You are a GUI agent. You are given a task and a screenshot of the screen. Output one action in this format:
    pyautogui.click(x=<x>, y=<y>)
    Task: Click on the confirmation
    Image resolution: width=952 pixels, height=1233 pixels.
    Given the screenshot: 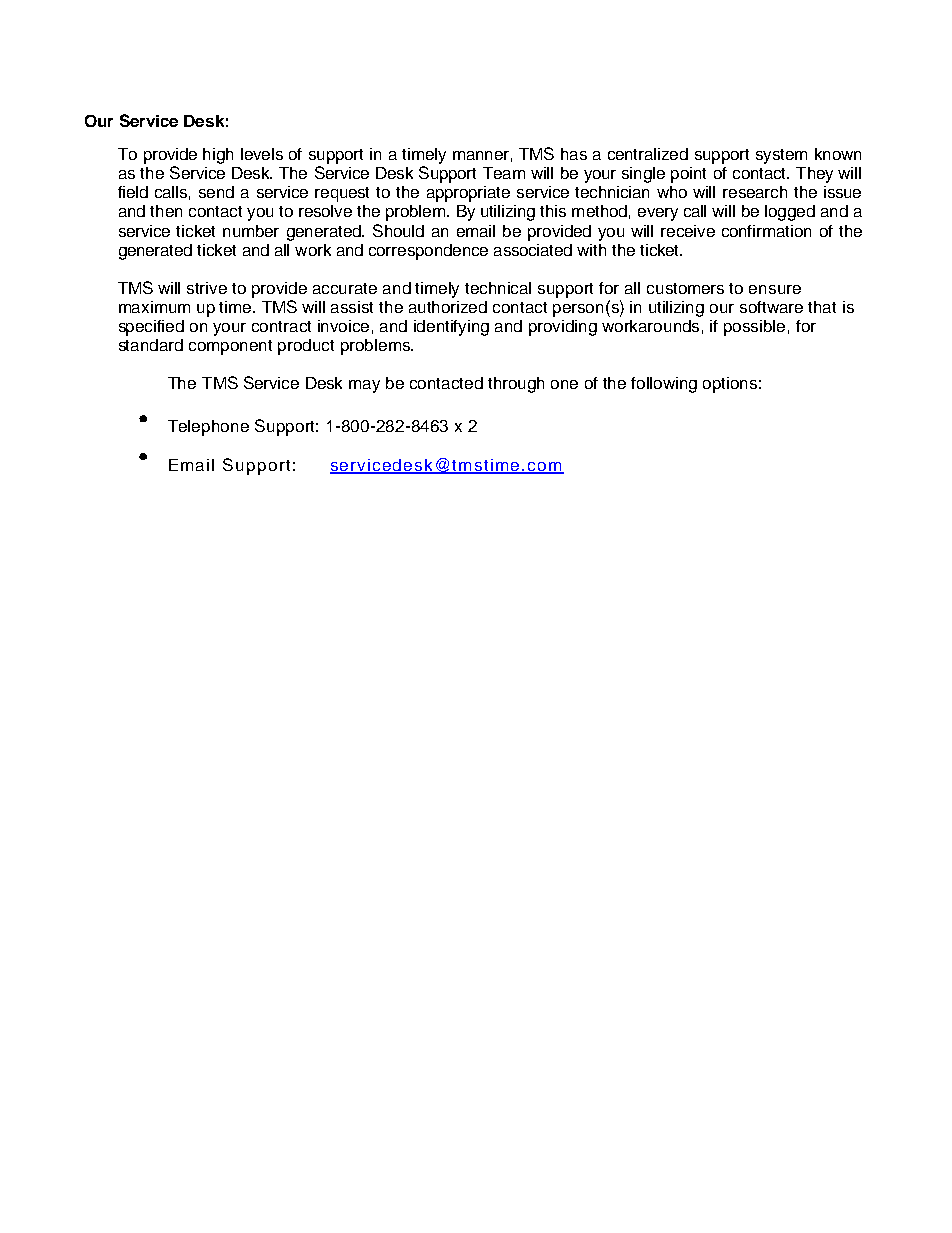 What is the action you would take?
    pyautogui.click(x=766, y=231)
